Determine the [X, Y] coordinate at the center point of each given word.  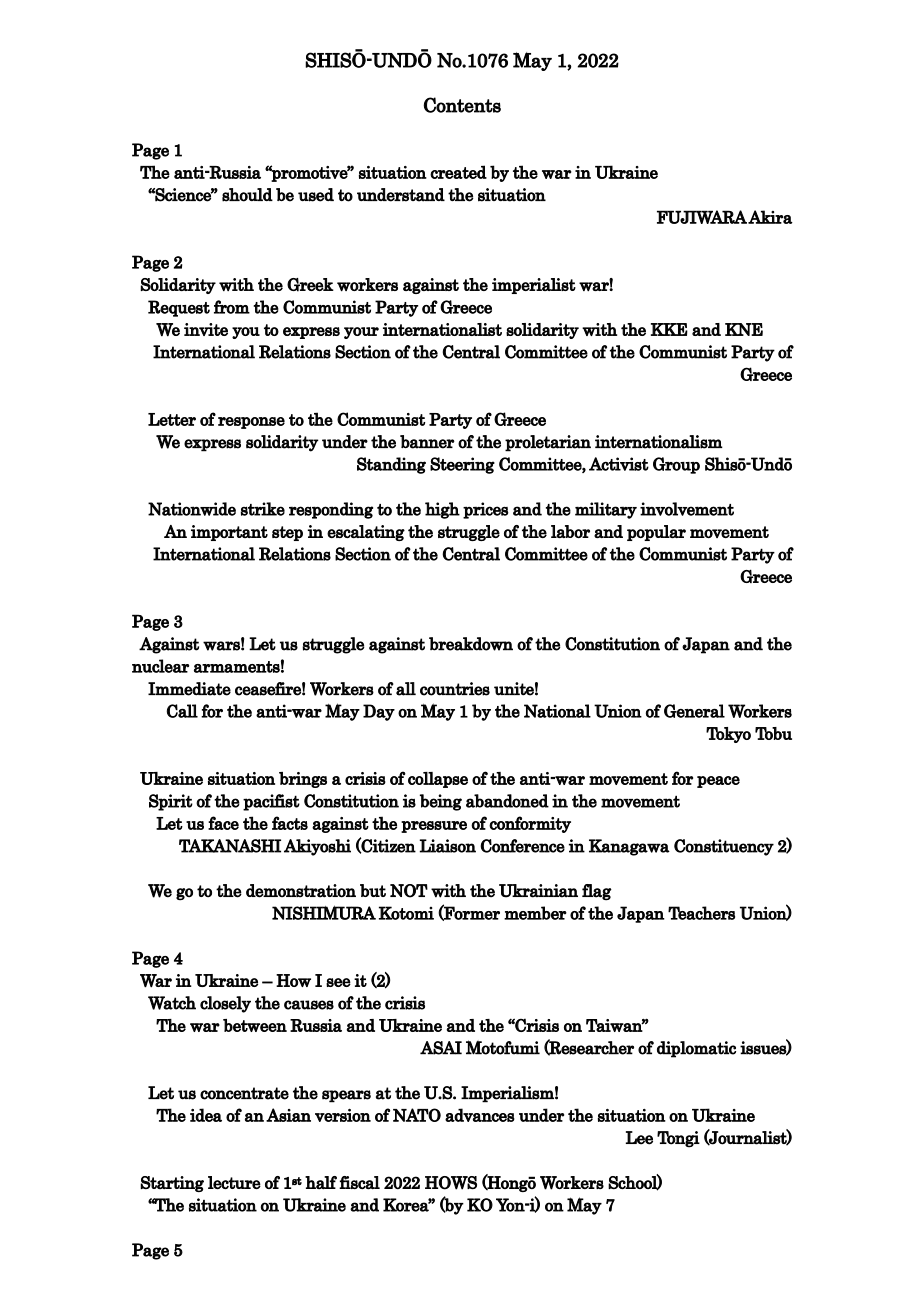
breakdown [471, 644]
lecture [234, 1182]
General [694, 711]
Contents [462, 105]
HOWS [451, 1183]
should [247, 195]
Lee [639, 1138]
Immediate [189, 689]
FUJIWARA [702, 217]
